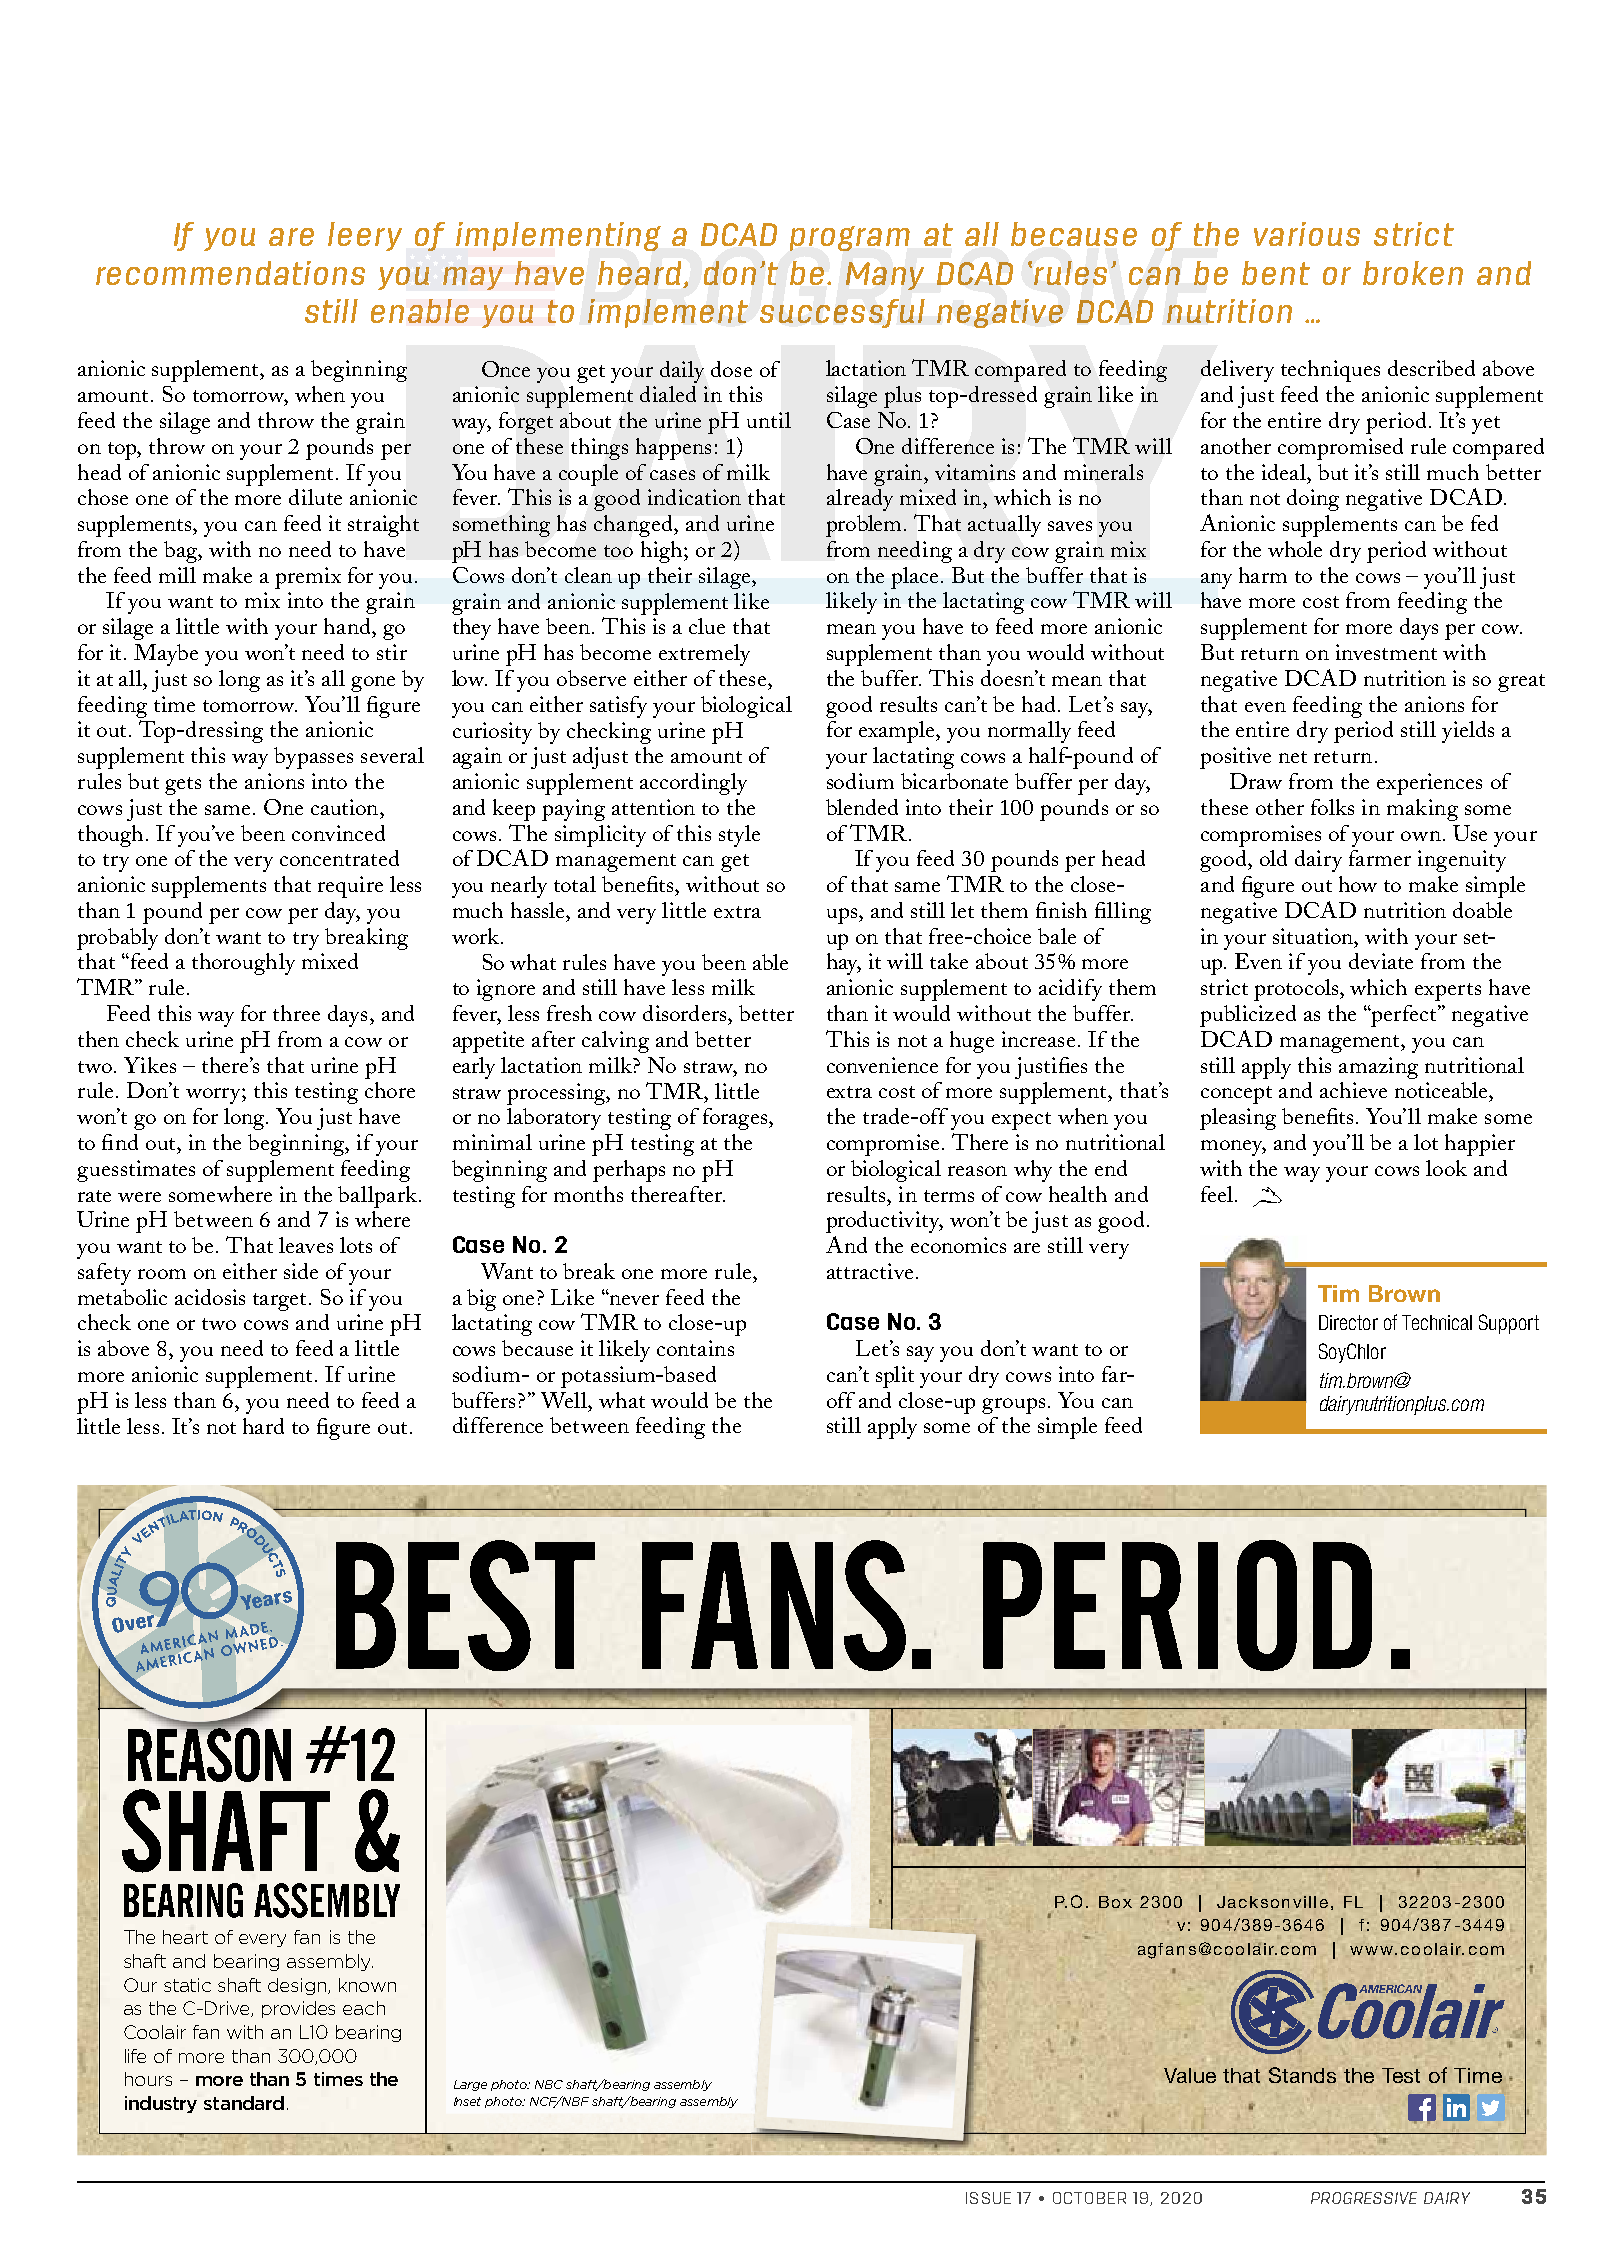 Image resolution: width=1624 pixels, height=2243 pixels. What do you see at coordinates (263, 1426) in the image?
I see `hard` at bounding box center [263, 1426].
